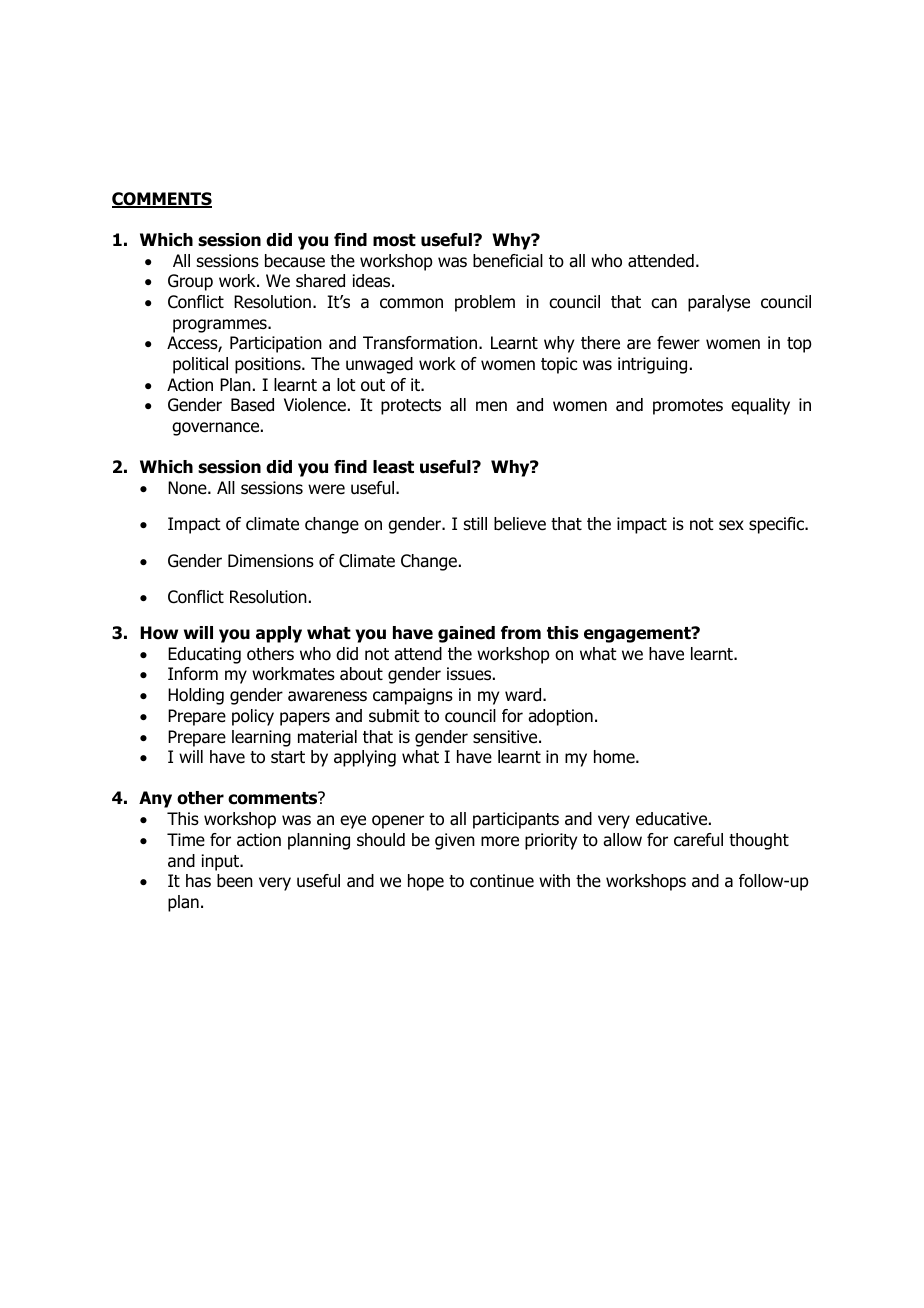 Image resolution: width=924 pixels, height=1308 pixels. Describe the element at coordinates (731, 525) in the image. I see `sex` at that location.
